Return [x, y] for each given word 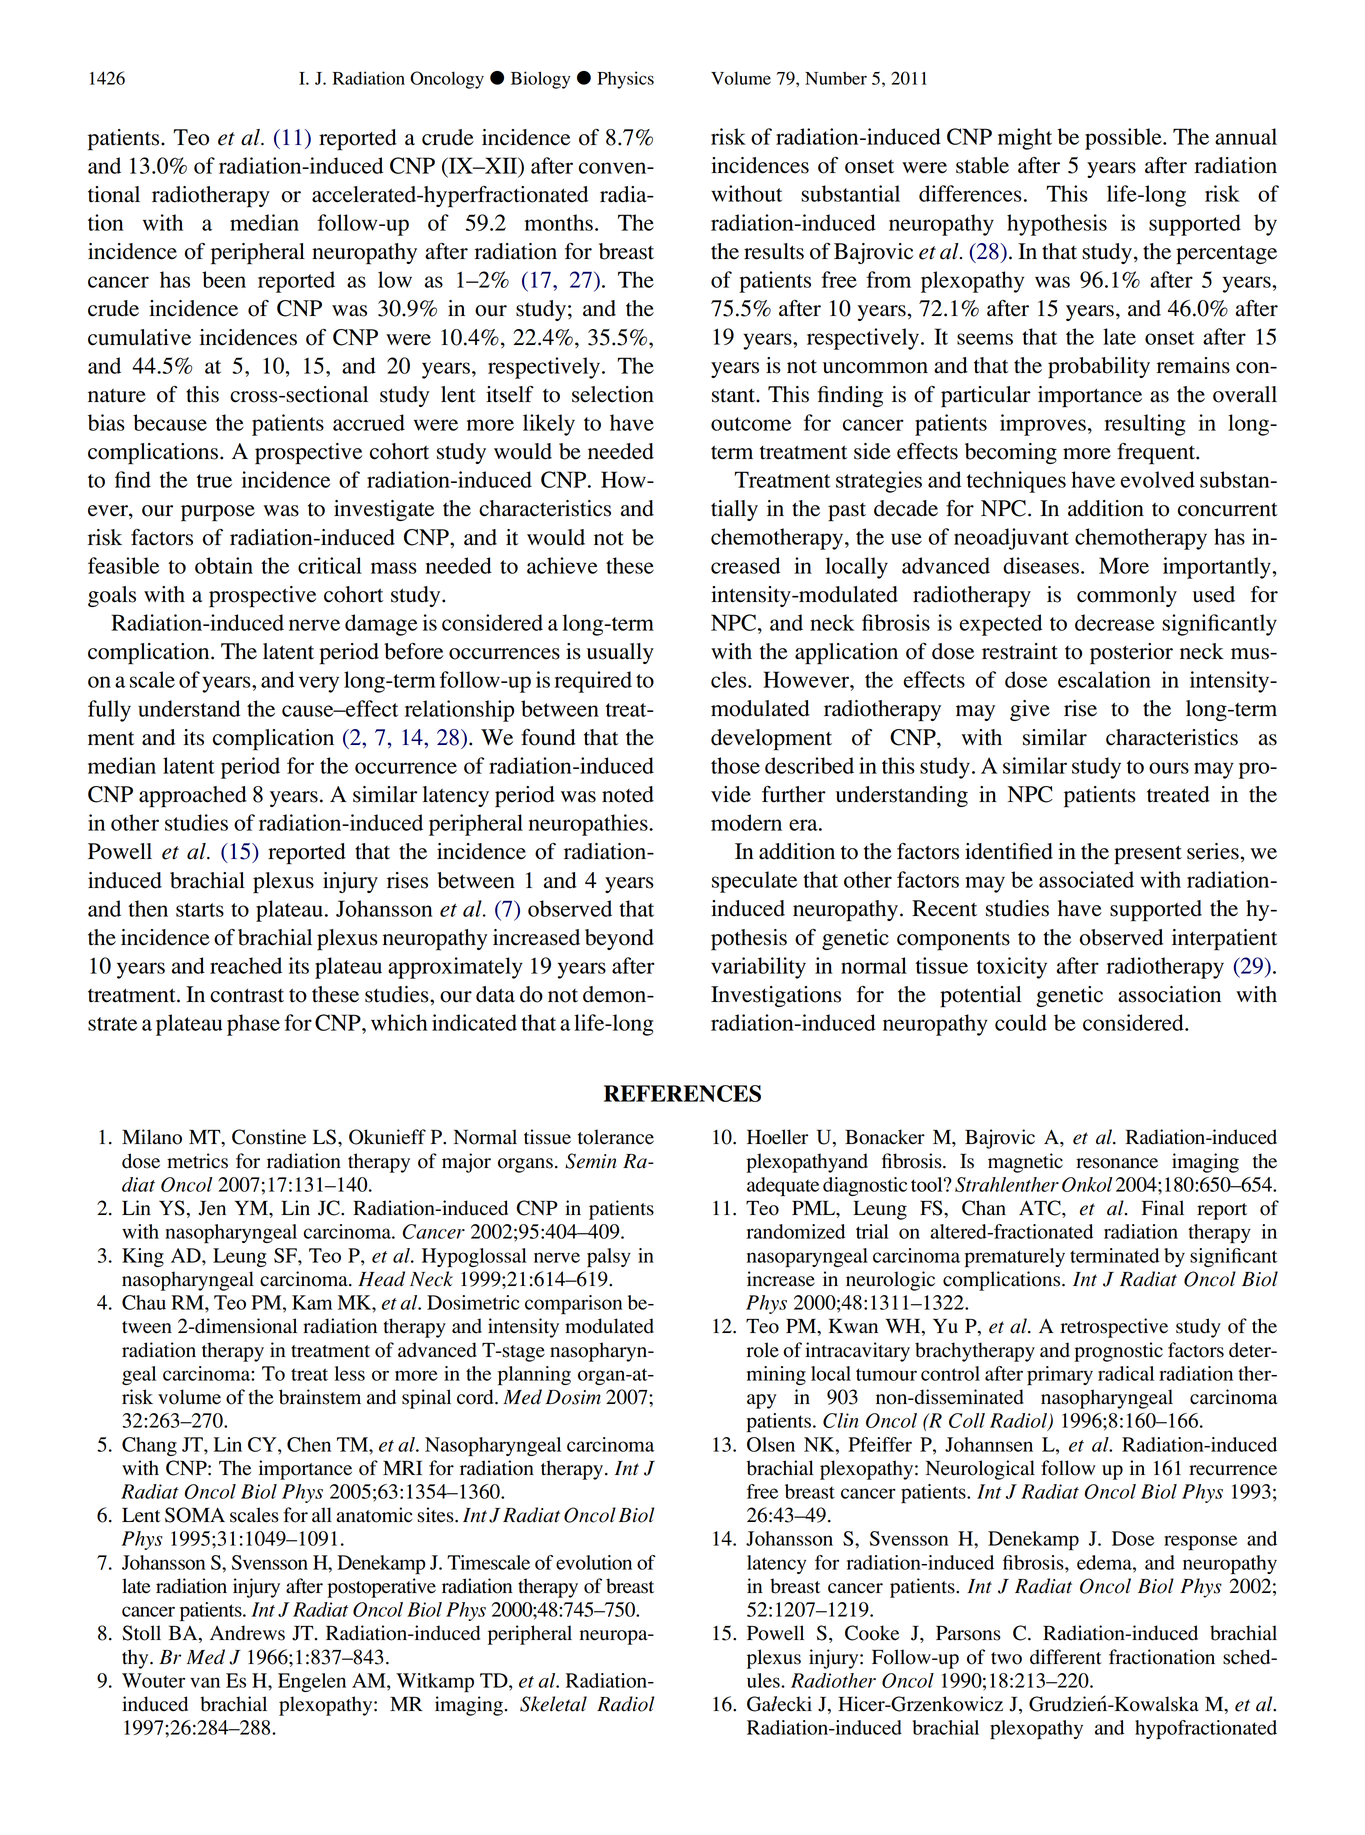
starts [200, 910]
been [224, 279]
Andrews [247, 1633]
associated [1086, 879]
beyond [619, 939]
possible [1124, 139]
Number [836, 78]
